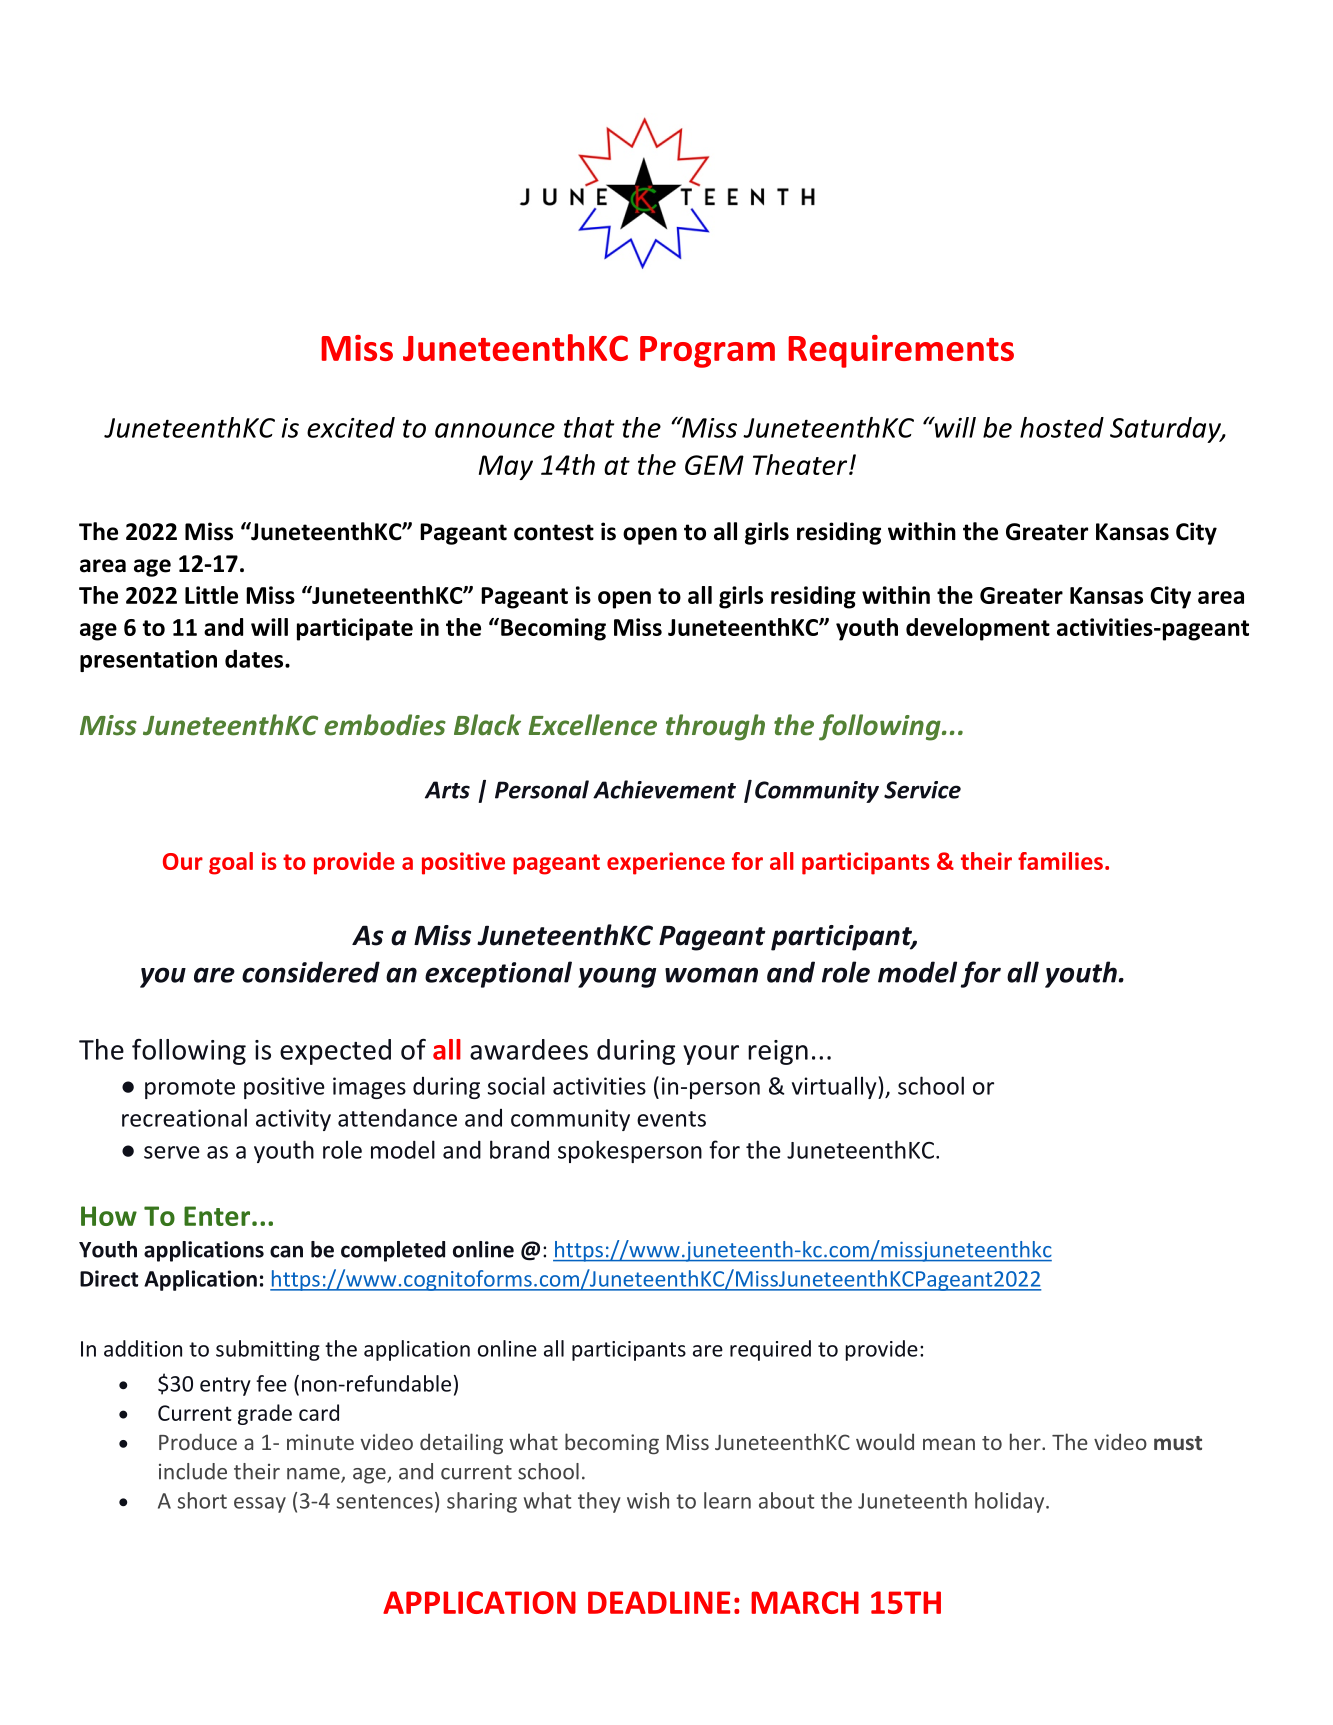 This page has height=1725, width=1333. What do you see at coordinates (1060, 861) in the page?
I see `families` at bounding box center [1060, 861].
